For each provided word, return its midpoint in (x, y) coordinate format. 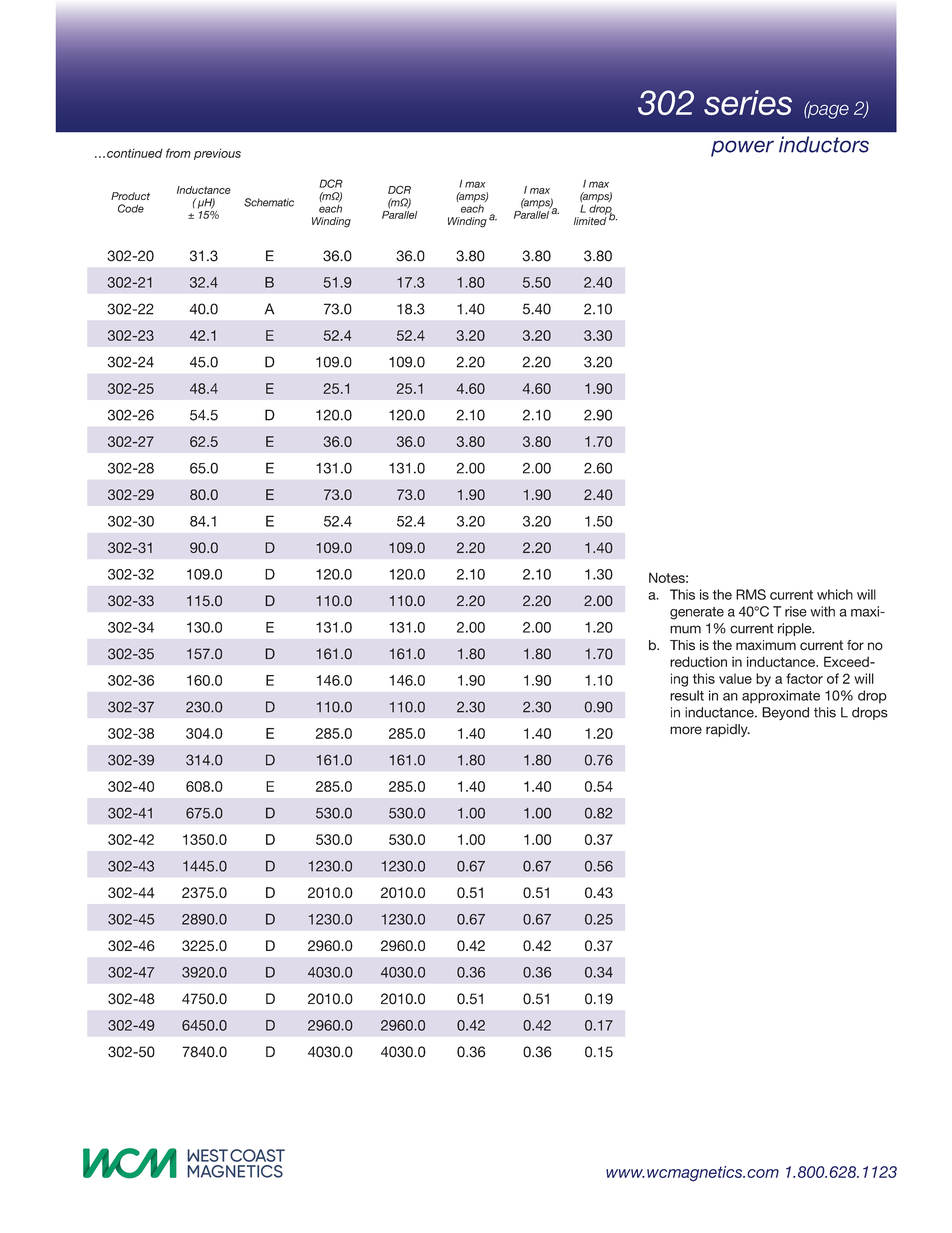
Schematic (269, 202)
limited (590, 221)
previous (217, 154)
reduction (698, 661)
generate (697, 613)
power (742, 148)
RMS (751, 594)
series (748, 102)
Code (131, 208)
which (835, 594)
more (686, 730)
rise (796, 611)
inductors (824, 144)
